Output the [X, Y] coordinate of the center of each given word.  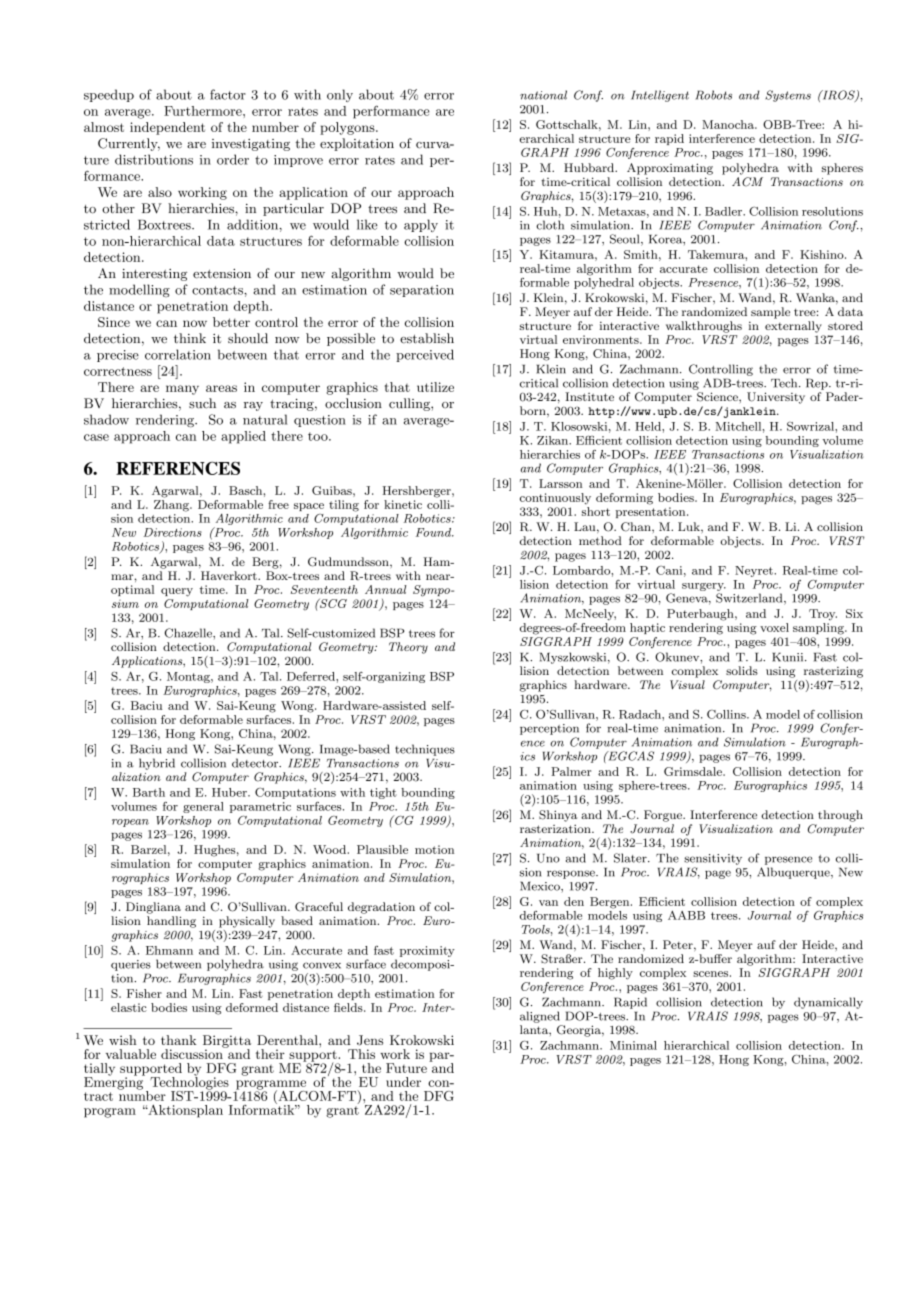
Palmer [571, 771]
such [202, 403]
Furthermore [204, 111]
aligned [540, 1017]
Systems [788, 96]
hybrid [157, 764]
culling [410, 404]
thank [178, 1040]
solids [742, 670]
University [776, 398]
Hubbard [590, 167]
